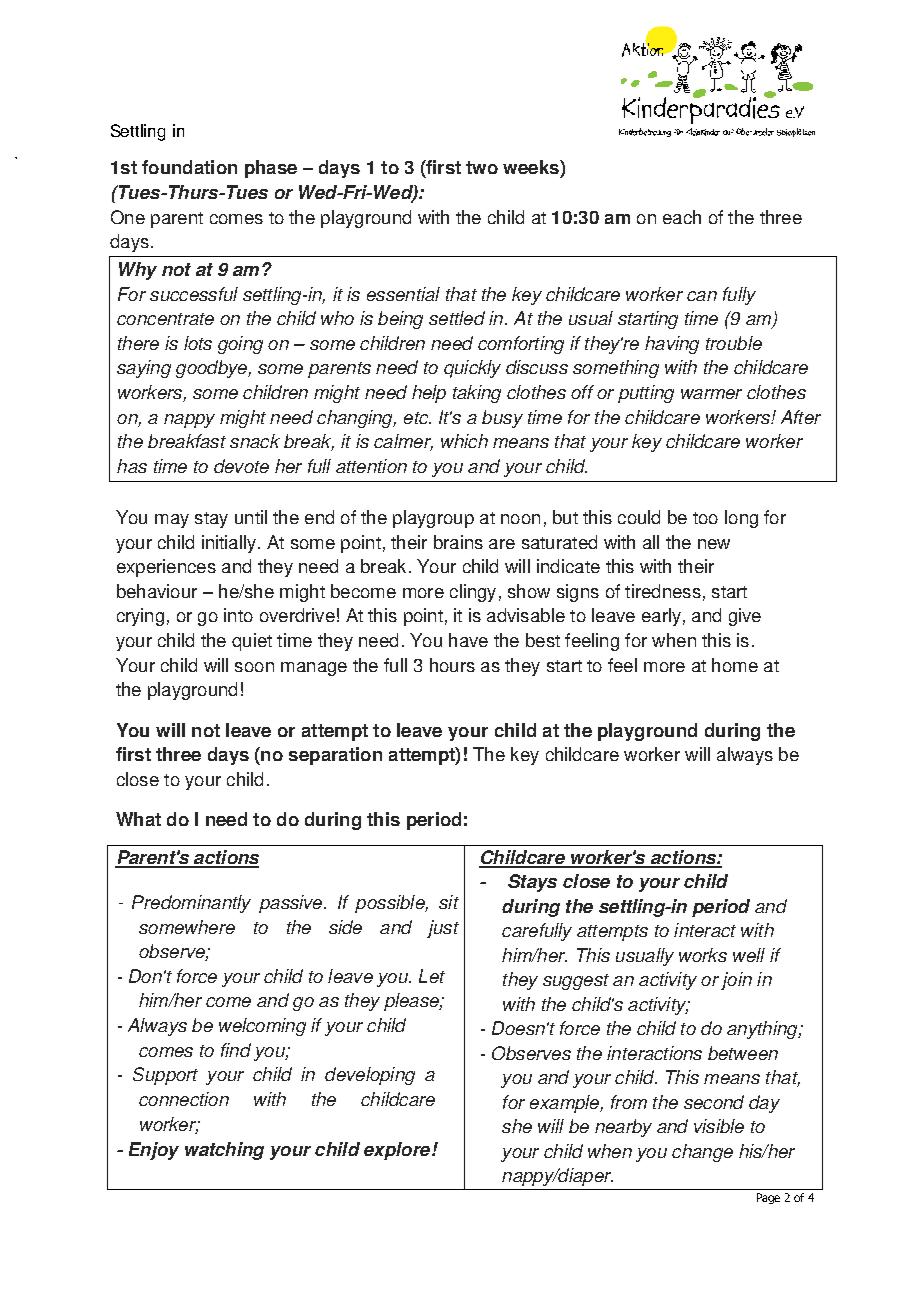 Image resolution: width=924 pixels, height=1308 pixels. What do you see at coordinates (189, 167) in the page?
I see `foundation` at bounding box center [189, 167].
